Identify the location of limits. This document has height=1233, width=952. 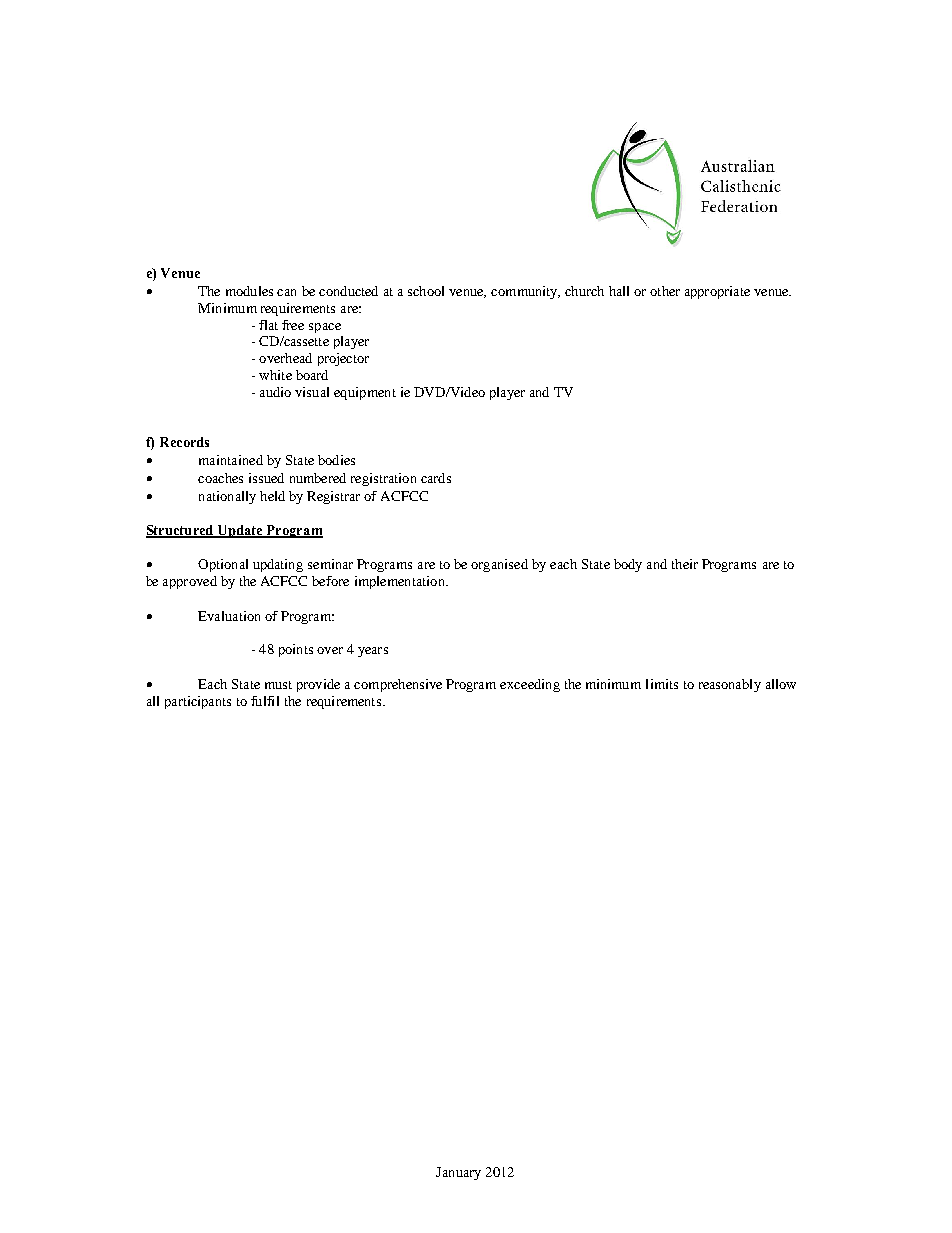
(662, 684).
